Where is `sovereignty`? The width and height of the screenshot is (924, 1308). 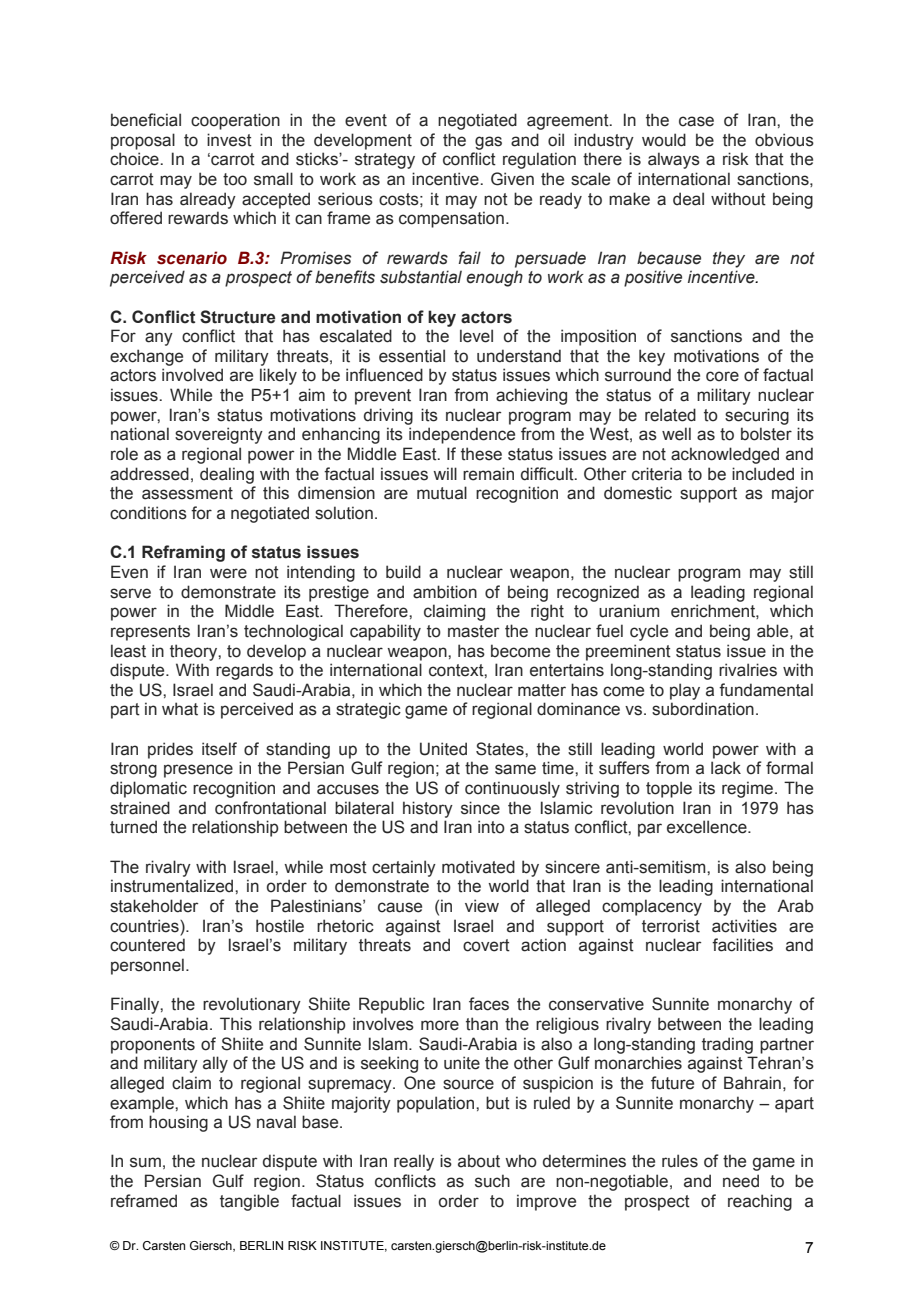
sovereignty is located at coordinates (219, 435).
